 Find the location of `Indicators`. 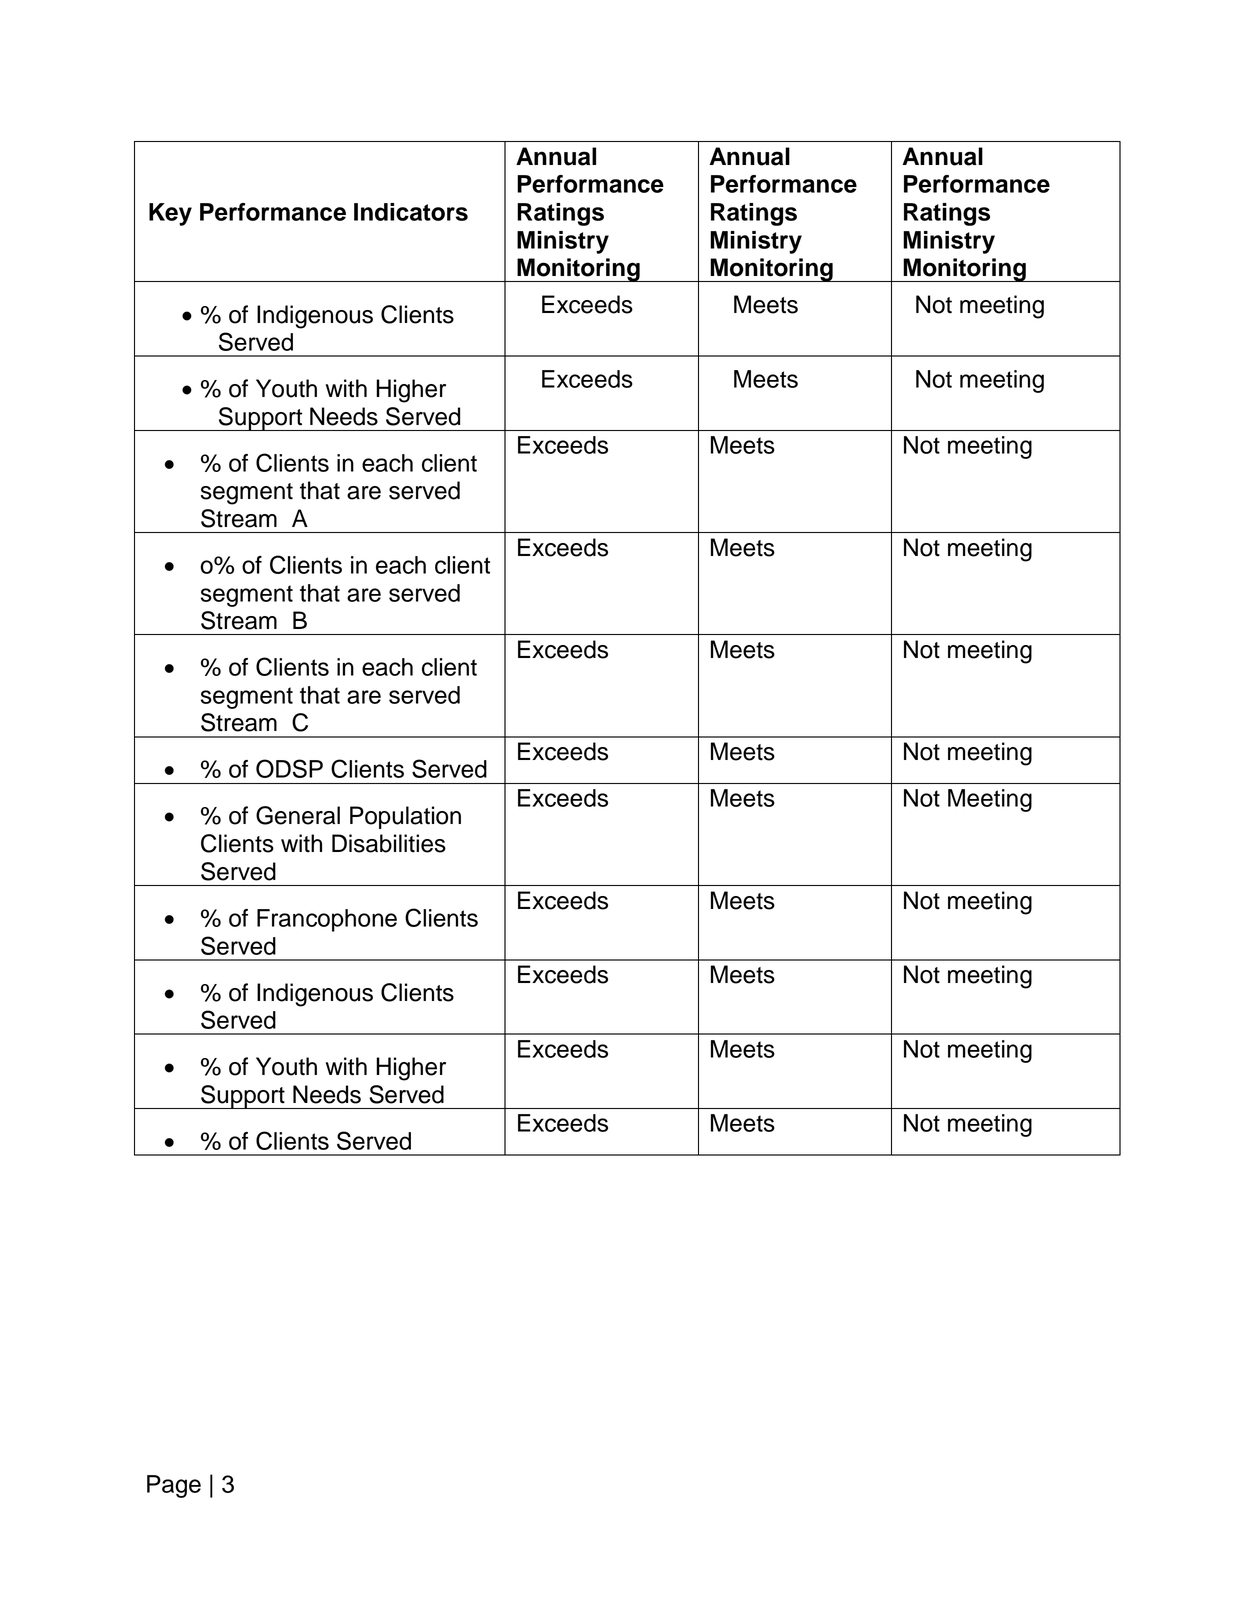

Indicators is located at coordinates (411, 212).
